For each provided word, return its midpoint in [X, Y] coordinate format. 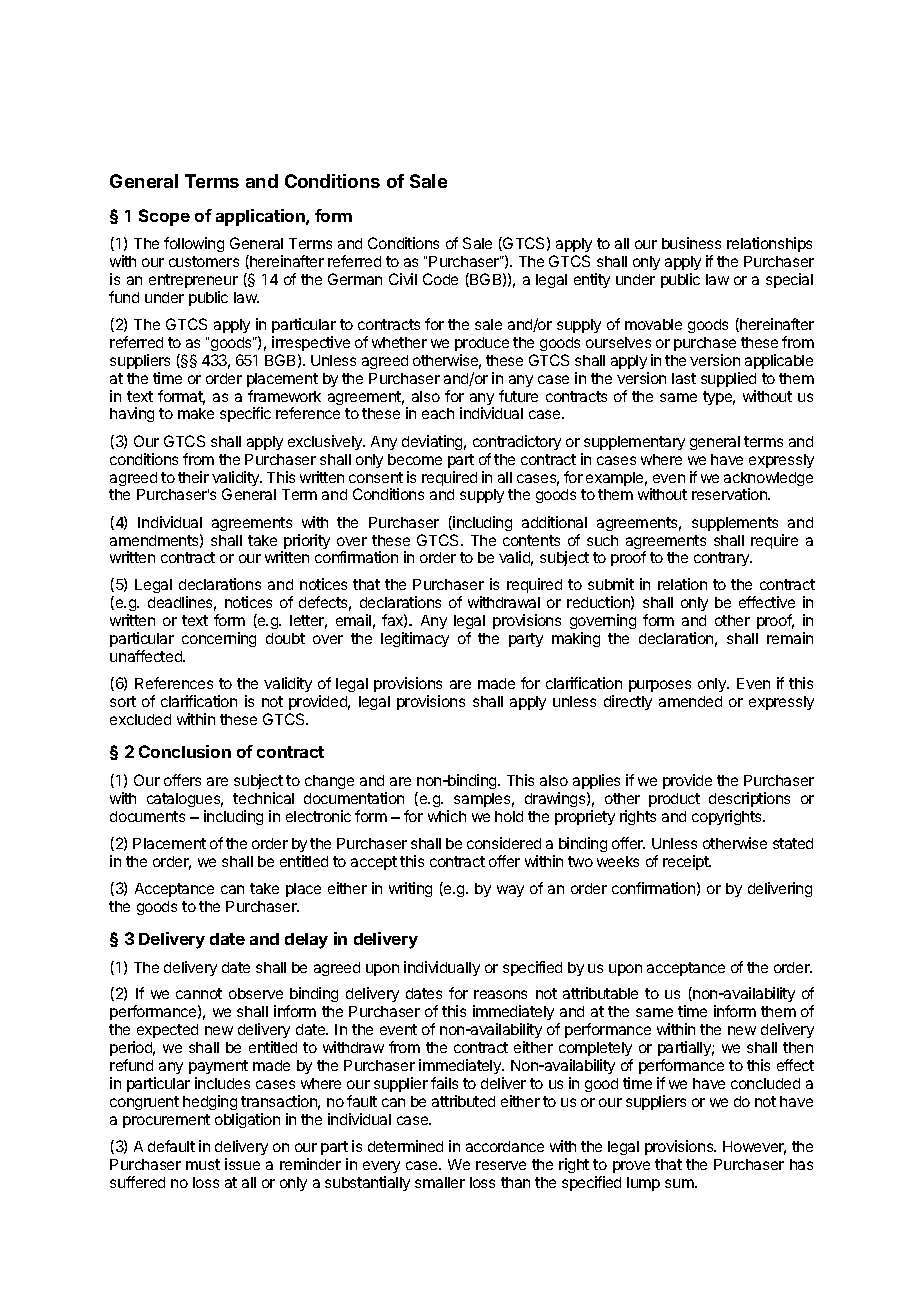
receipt [687, 862]
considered [504, 843]
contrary [723, 559]
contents [531, 540]
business [691, 243]
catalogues [185, 800]
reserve [501, 1165]
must [203, 1164]
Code [440, 279]
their [193, 477]
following [194, 244]
